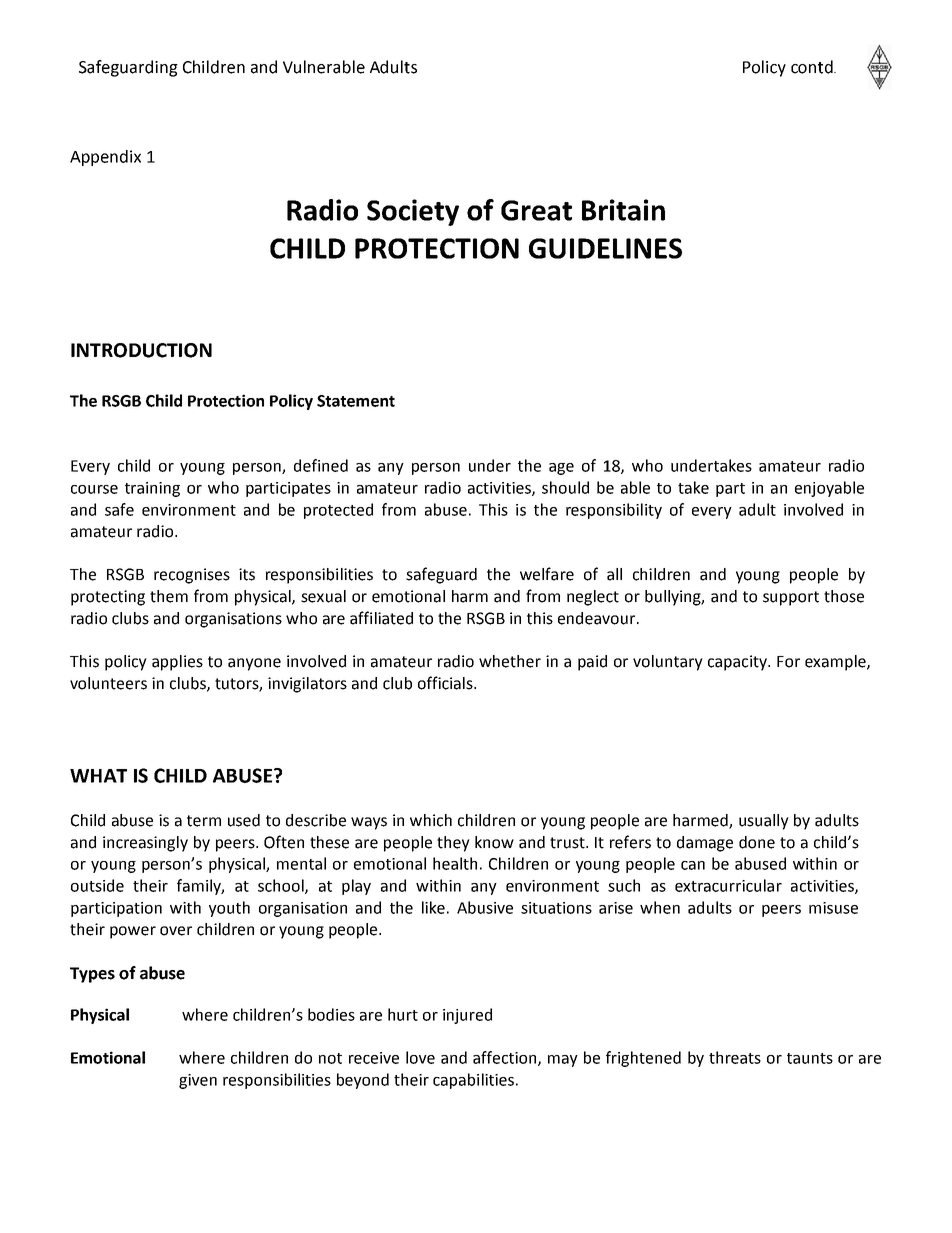 This image has height=1233, width=952. What do you see at coordinates (105, 158) in the image?
I see `Appendix` at bounding box center [105, 158].
